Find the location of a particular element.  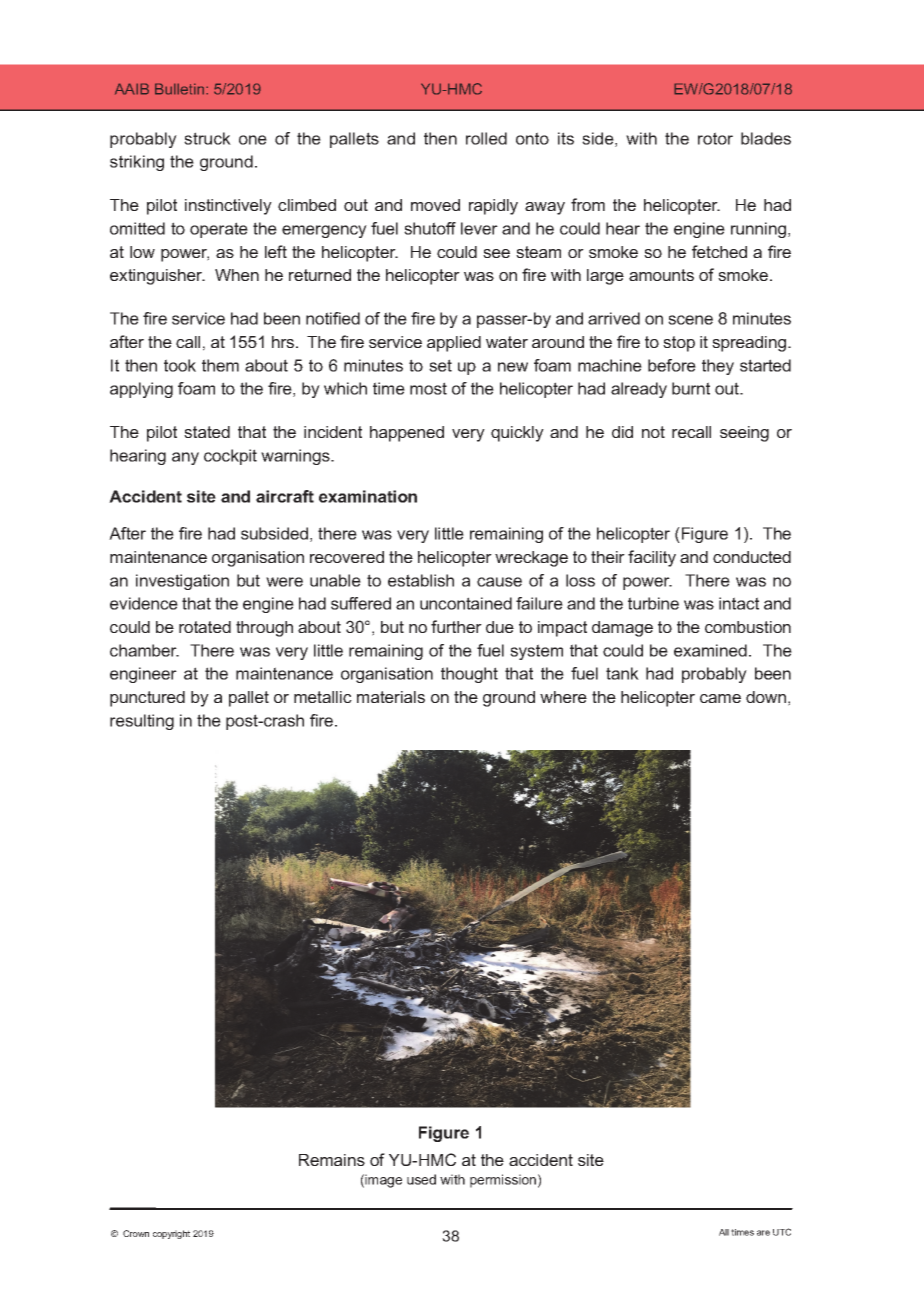

conducted is located at coordinates (752, 557).
